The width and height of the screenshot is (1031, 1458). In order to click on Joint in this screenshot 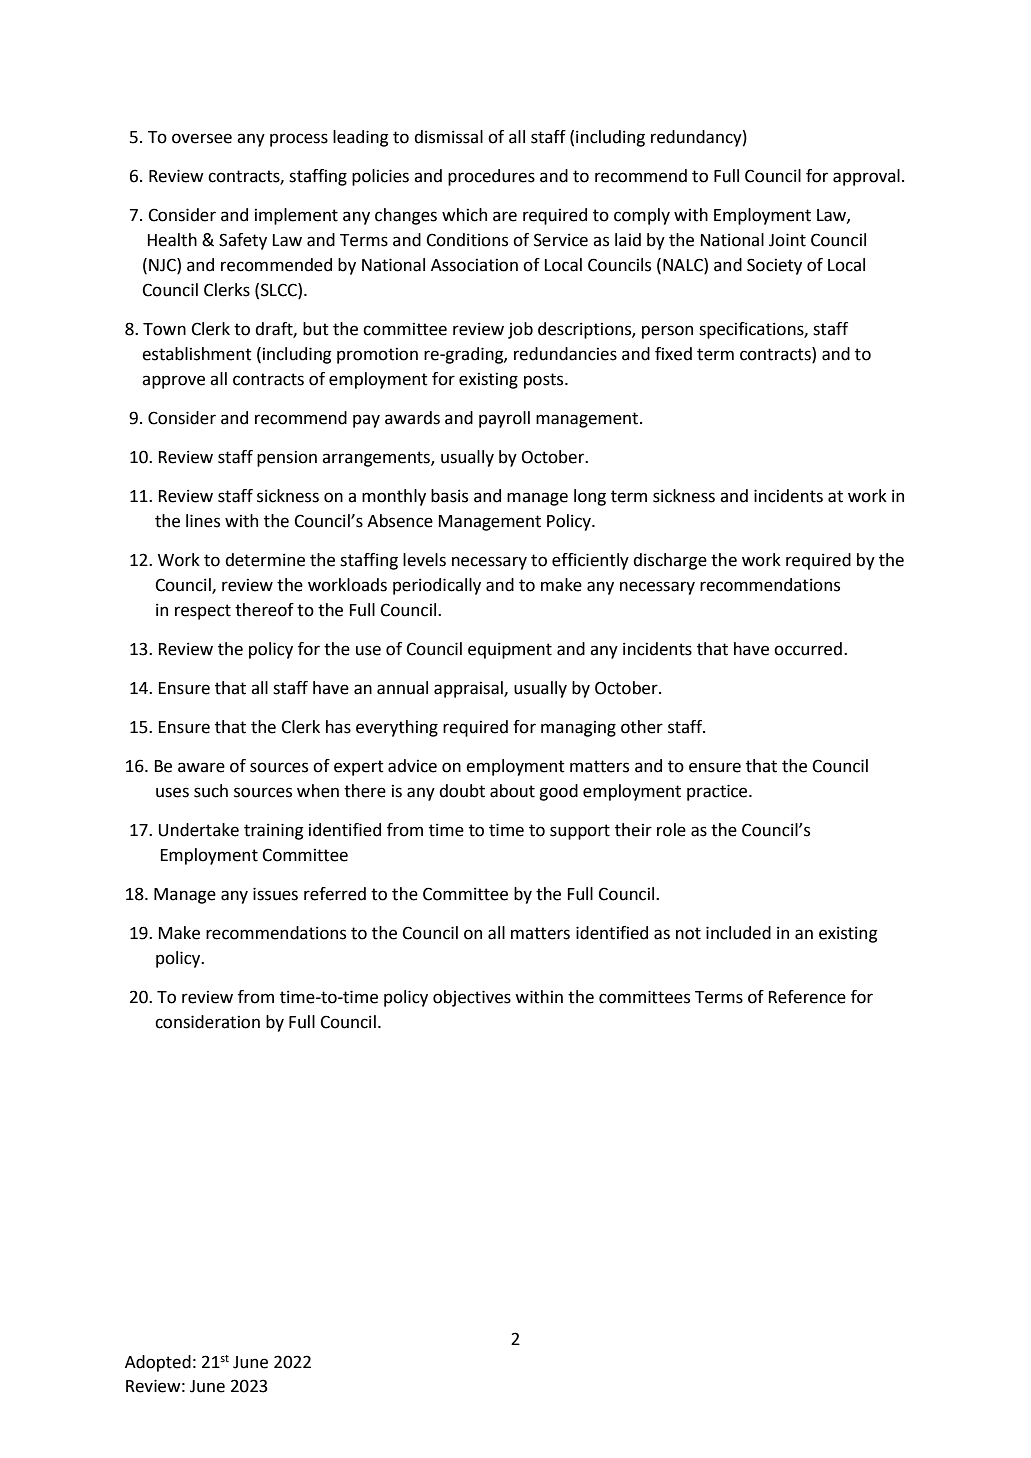, I will do `click(787, 240)`.
